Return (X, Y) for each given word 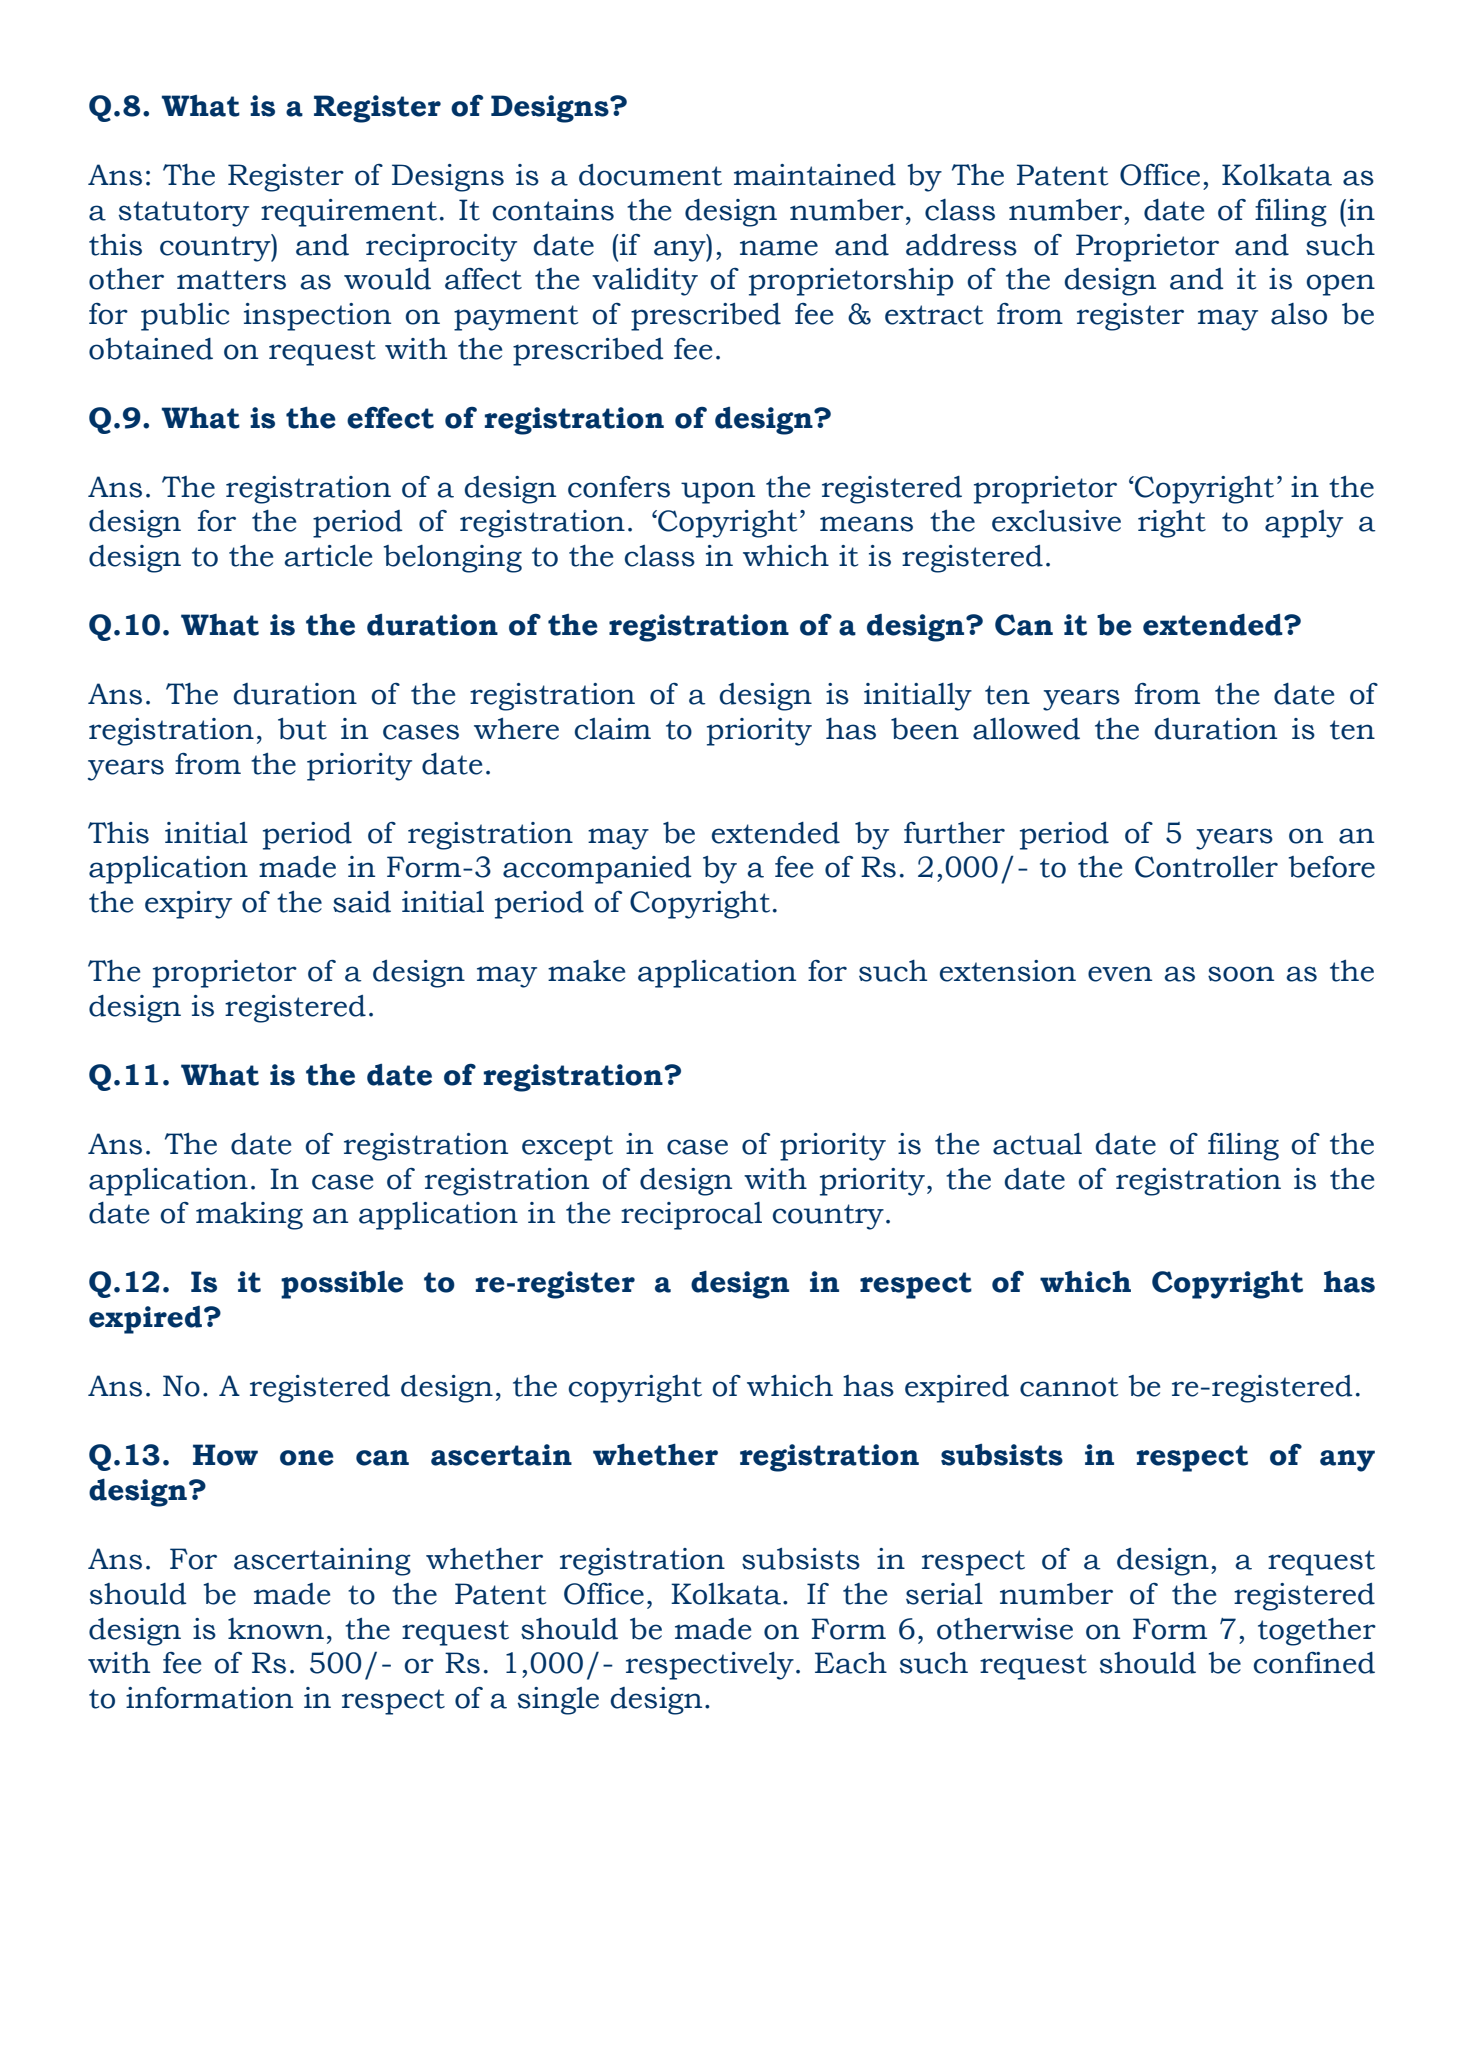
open (1341, 285)
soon (1241, 974)
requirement (349, 213)
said (362, 902)
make (586, 971)
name (779, 248)
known (276, 1629)
